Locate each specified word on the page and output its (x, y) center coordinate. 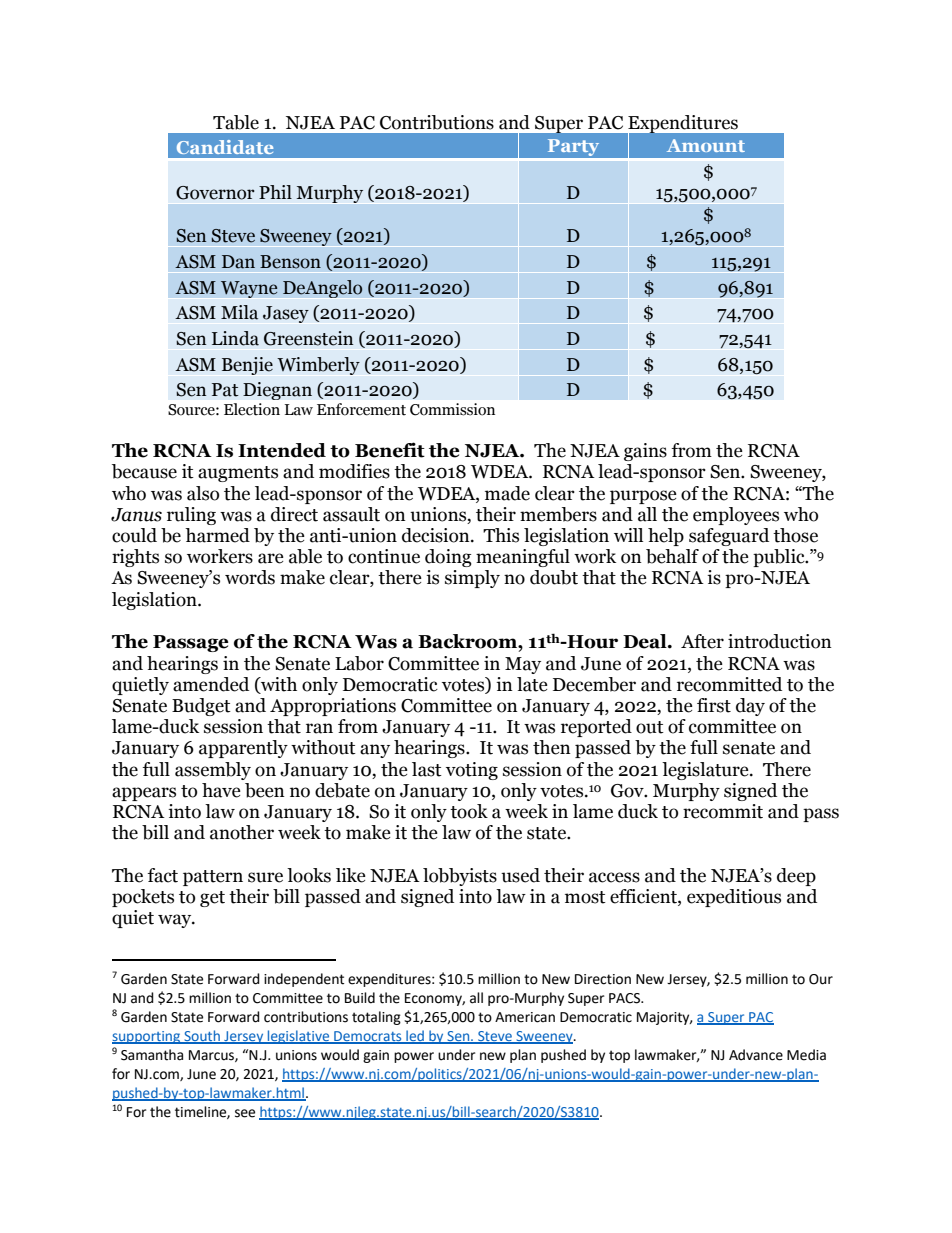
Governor (215, 193)
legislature (706, 771)
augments (238, 474)
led (415, 1037)
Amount (706, 145)
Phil (275, 192)
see (245, 1113)
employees (736, 516)
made (507, 493)
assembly (213, 771)
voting (472, 771)
